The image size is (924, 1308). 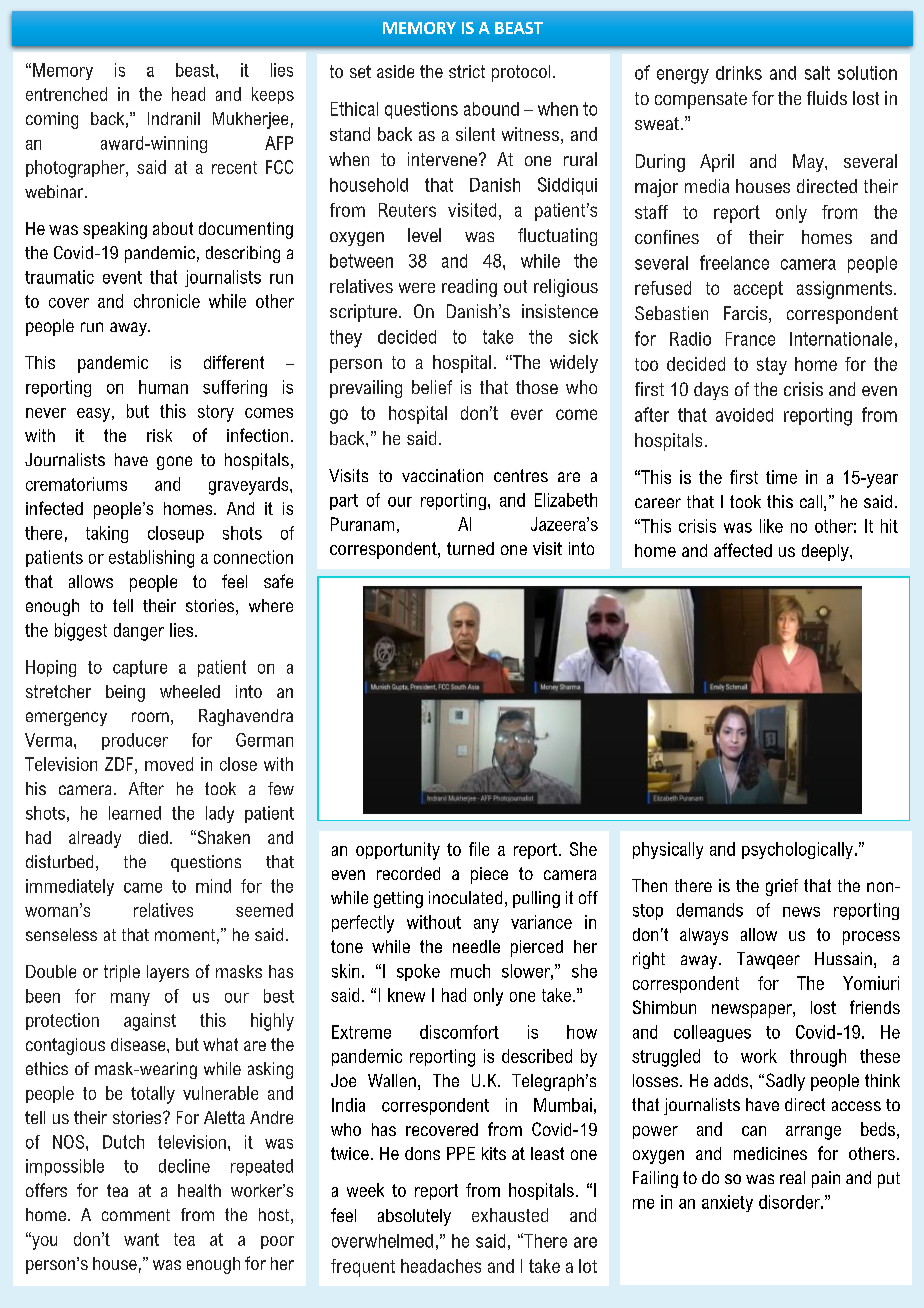 I want to click on capture, so click(x=140, y=668).
